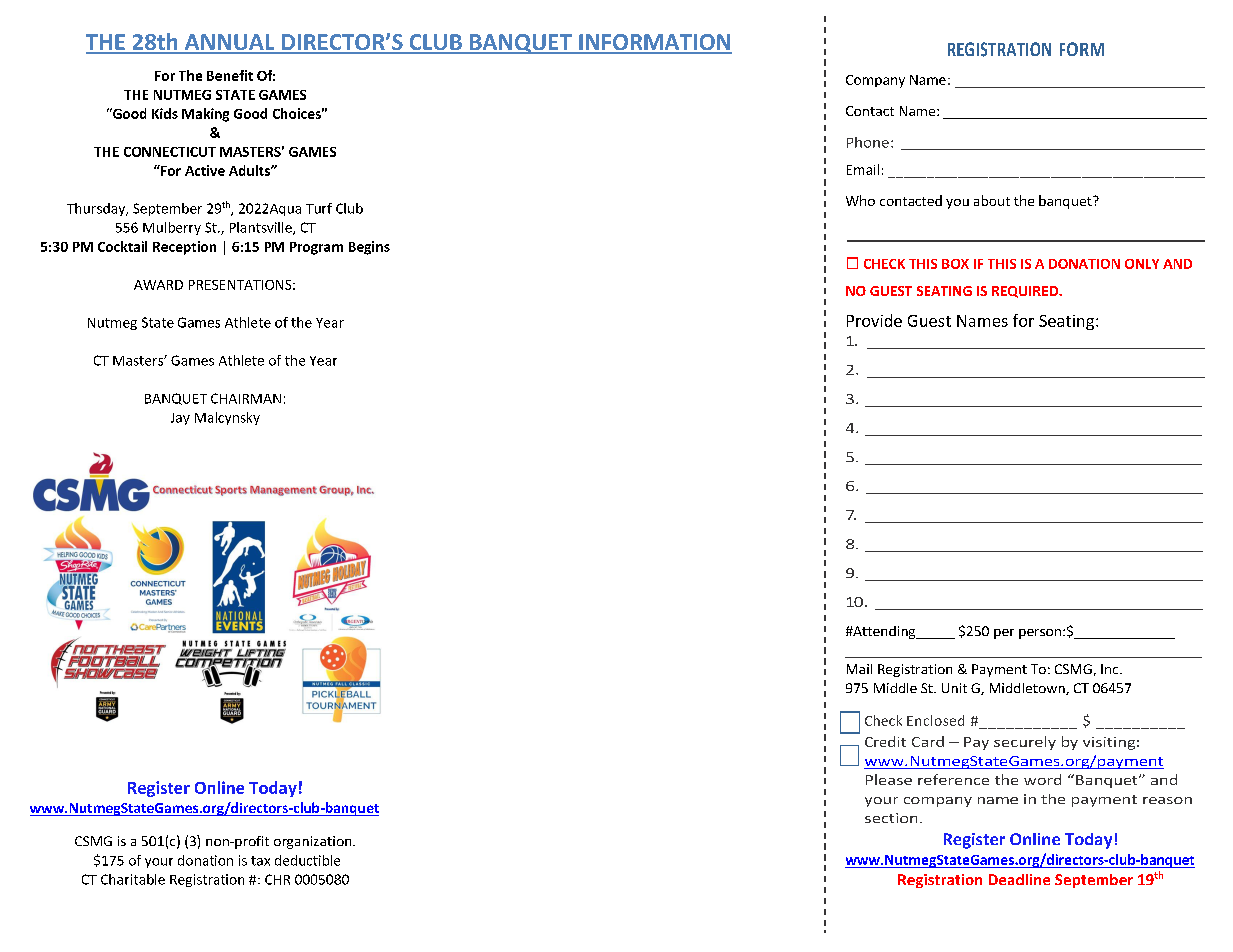  I want to click on about, so click(992, 200).
